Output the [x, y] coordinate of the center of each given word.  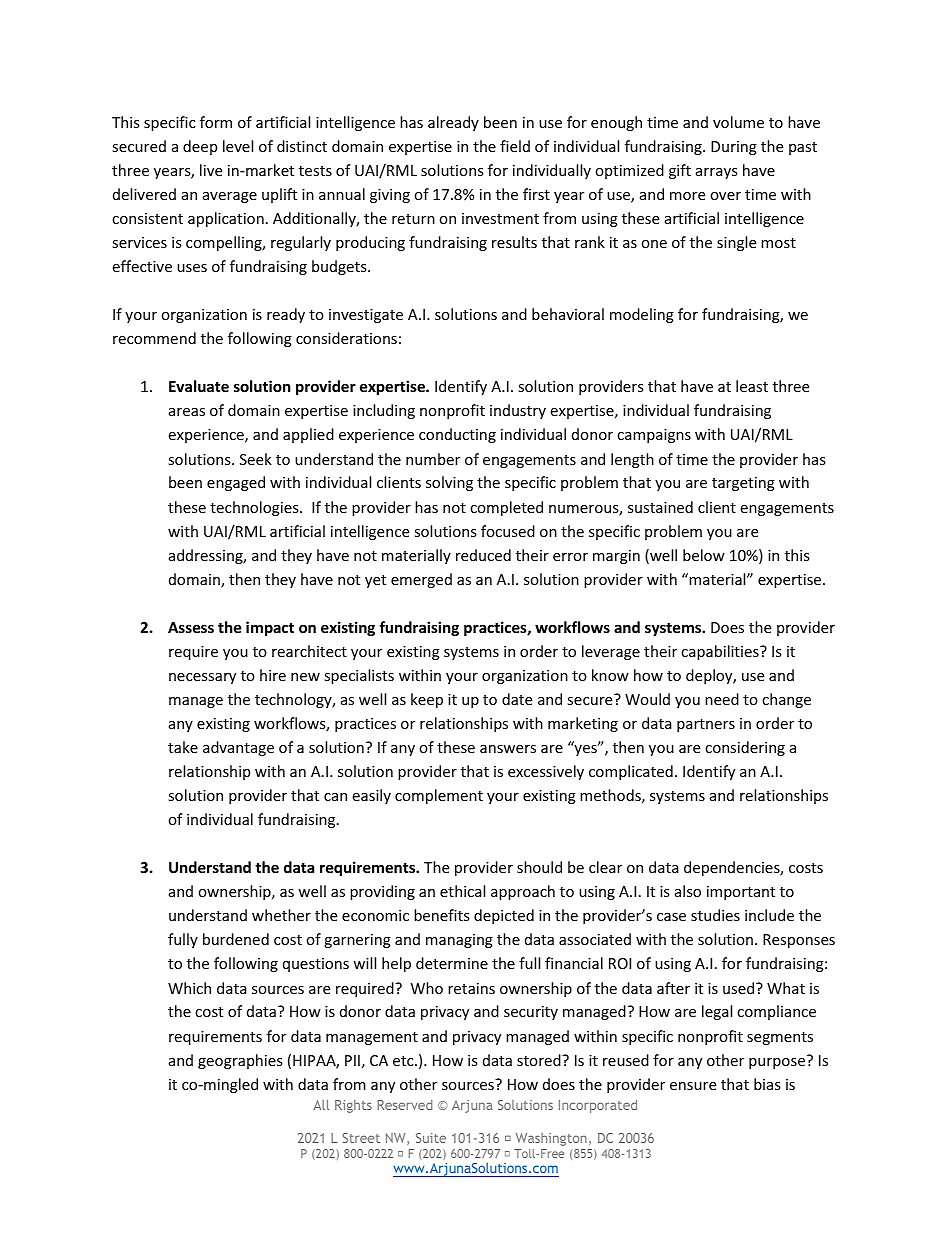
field [515, 146]
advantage [238, 748]
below [704, 555]
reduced [483, 555]
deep [200, 147]
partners [706, 725]
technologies [255, 508]
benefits [442, 915]
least [752, 386]
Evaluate [199, 386]
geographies [240, 1061]
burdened [236, 939]
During [734, 148]
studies [715, 915]
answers [508, 749]
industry [518, 411]
